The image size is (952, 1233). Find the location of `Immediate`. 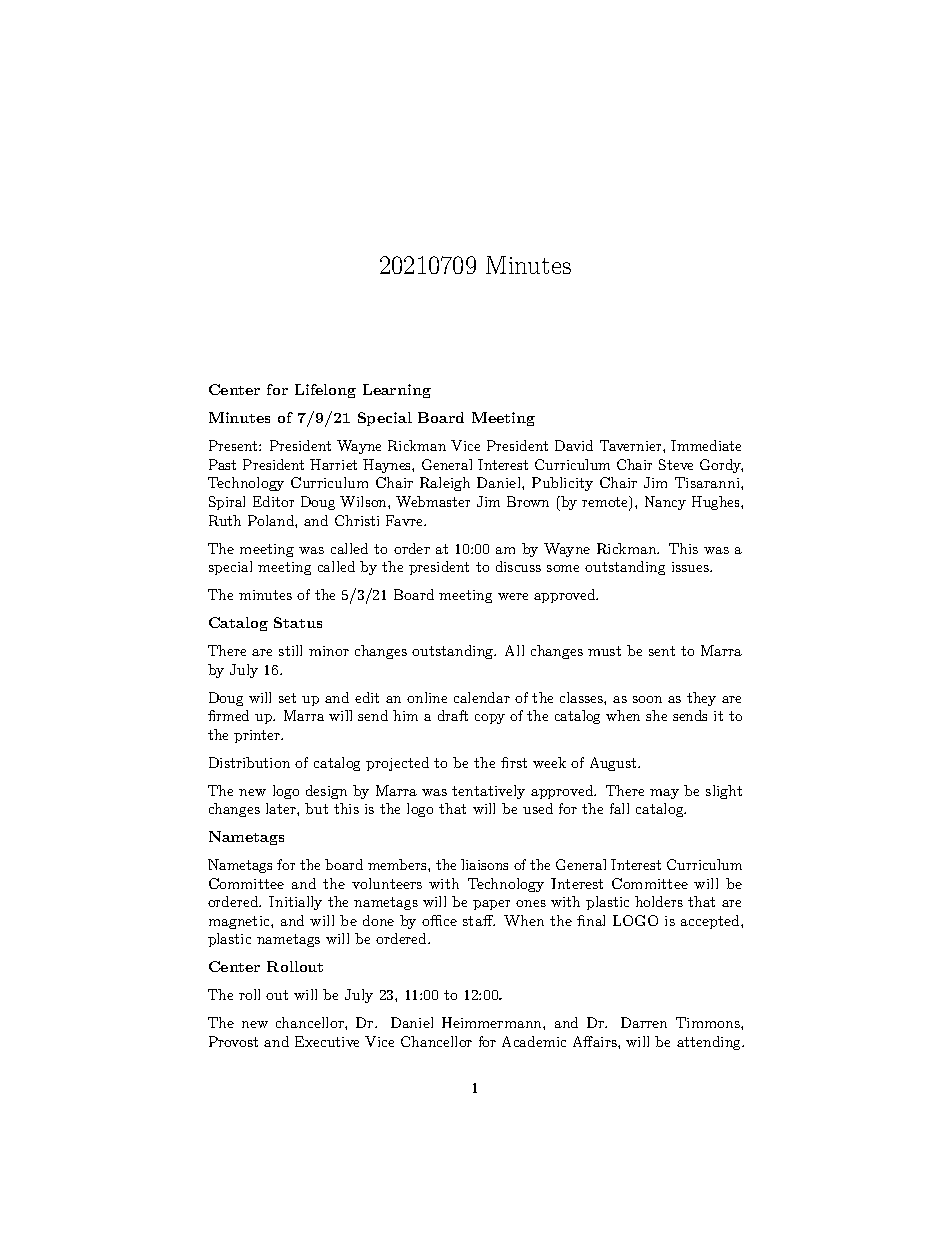

Immediate is located at coordinates (706, 445).
